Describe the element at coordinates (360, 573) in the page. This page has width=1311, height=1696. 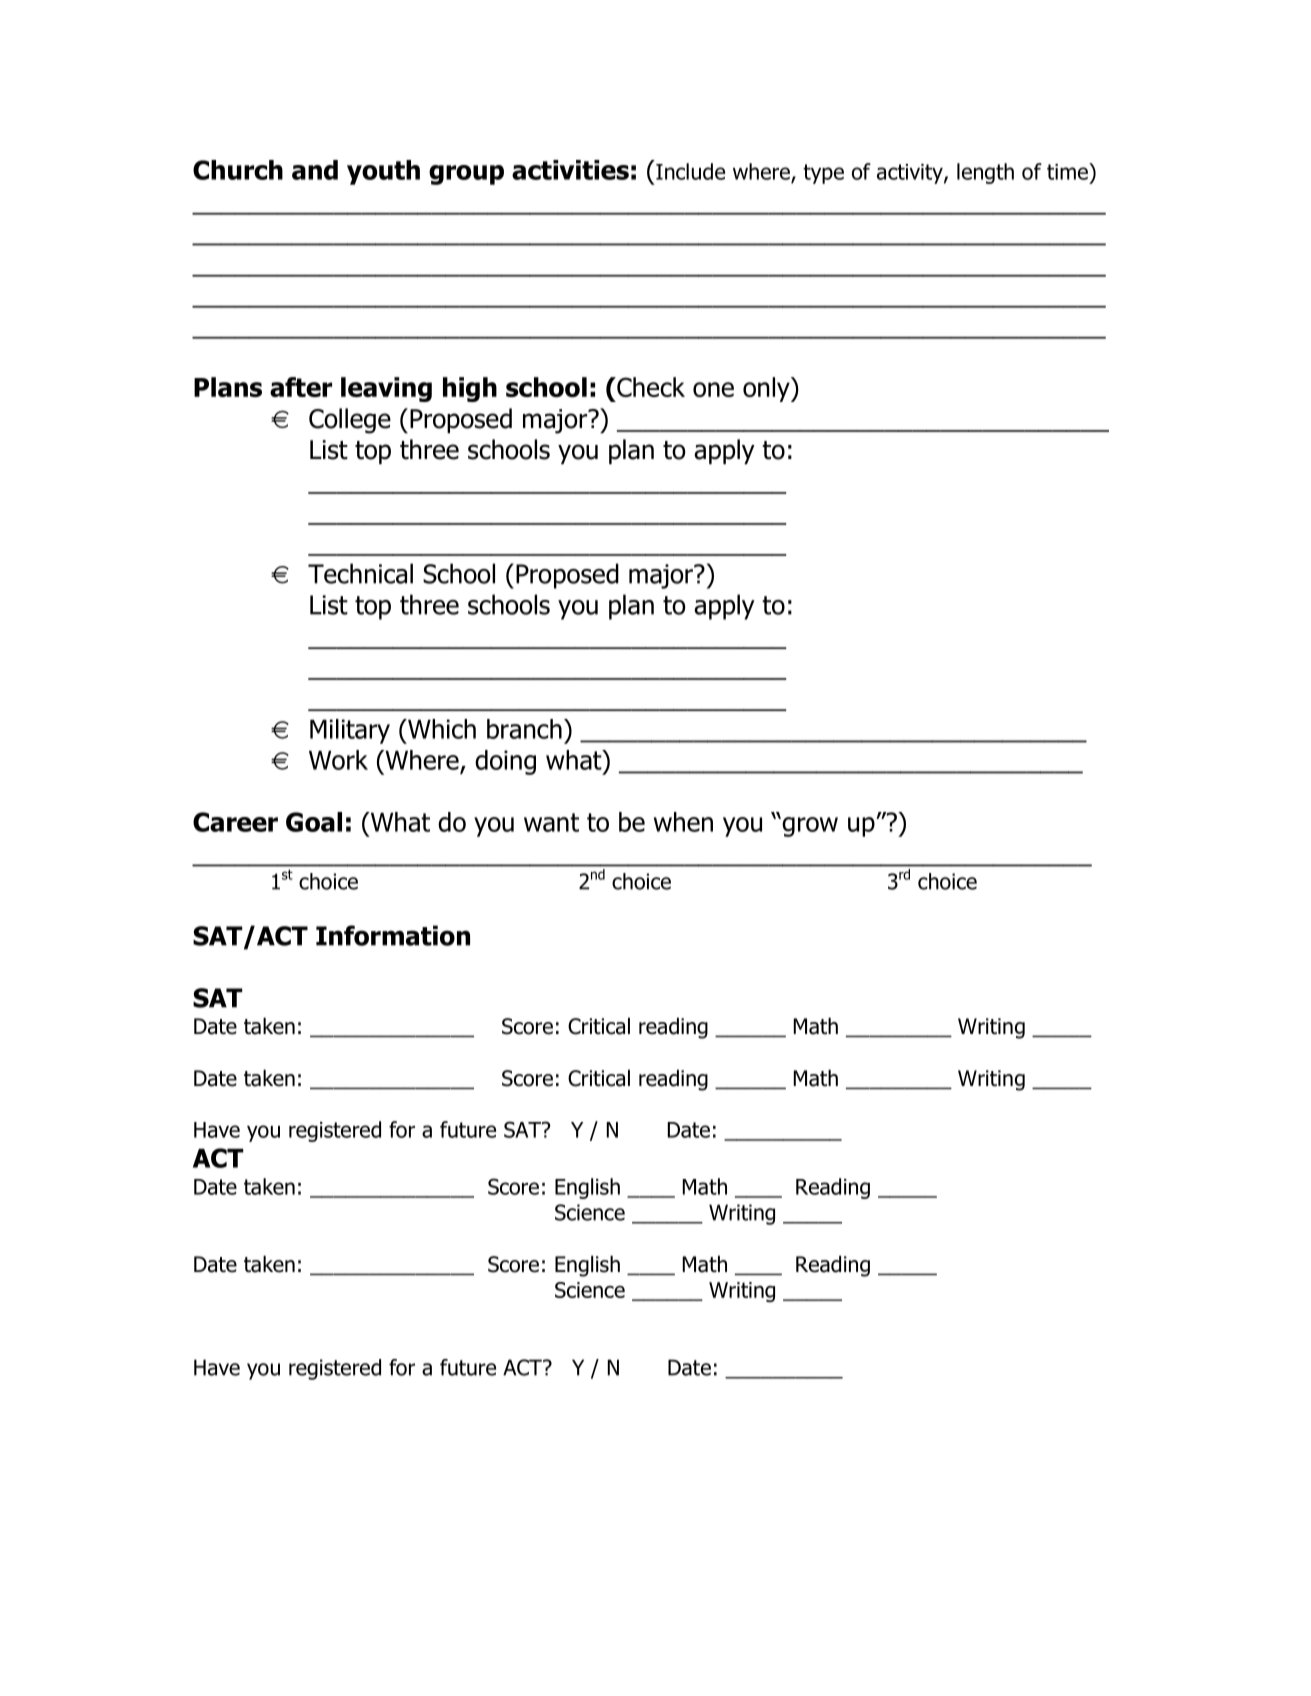
I see `Technical` at that location.
